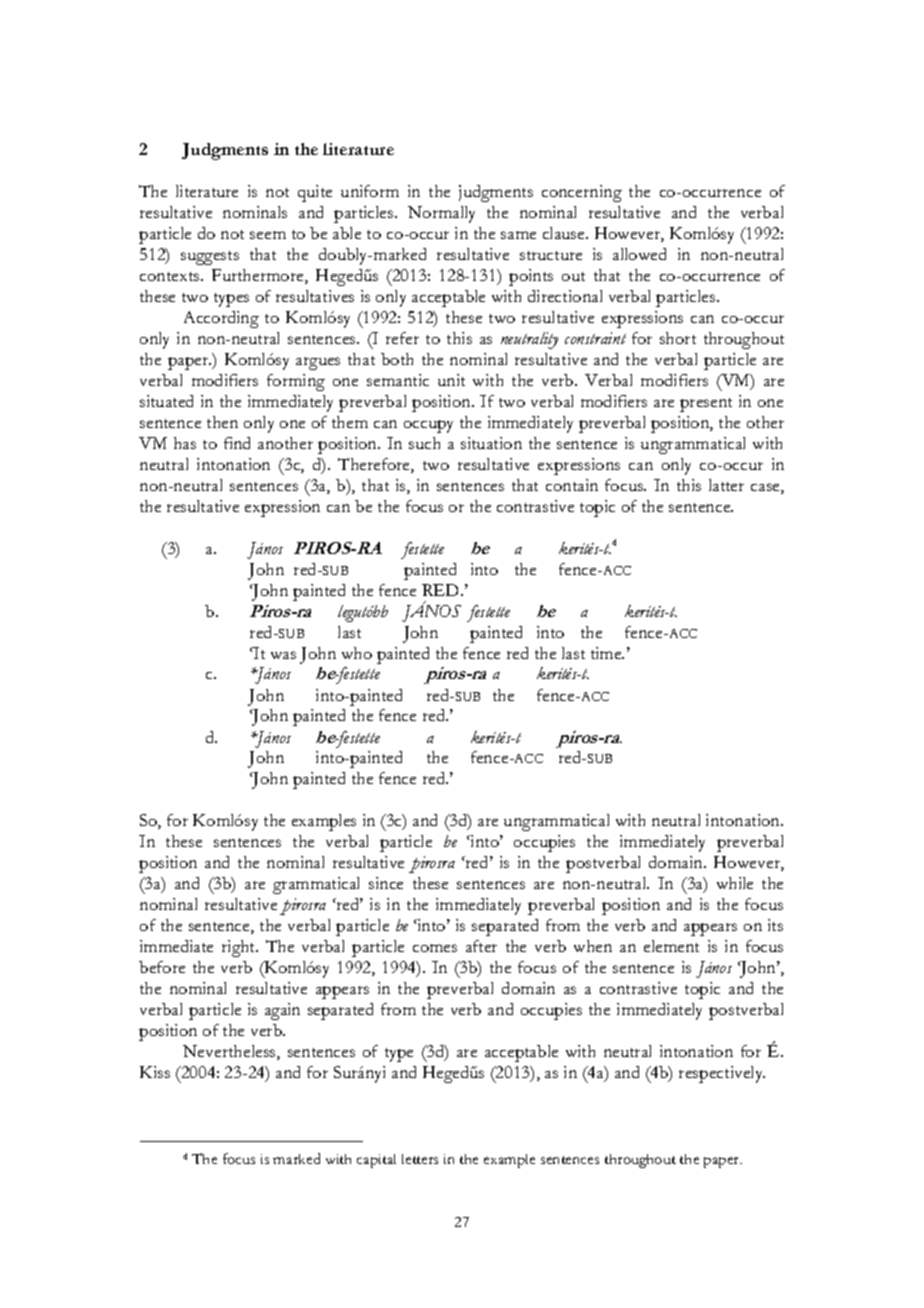 This document has height=1308, width=924. What do you see at coordinates (357, 653) in the document?
I see `who` at bounding box center [357, 653].
